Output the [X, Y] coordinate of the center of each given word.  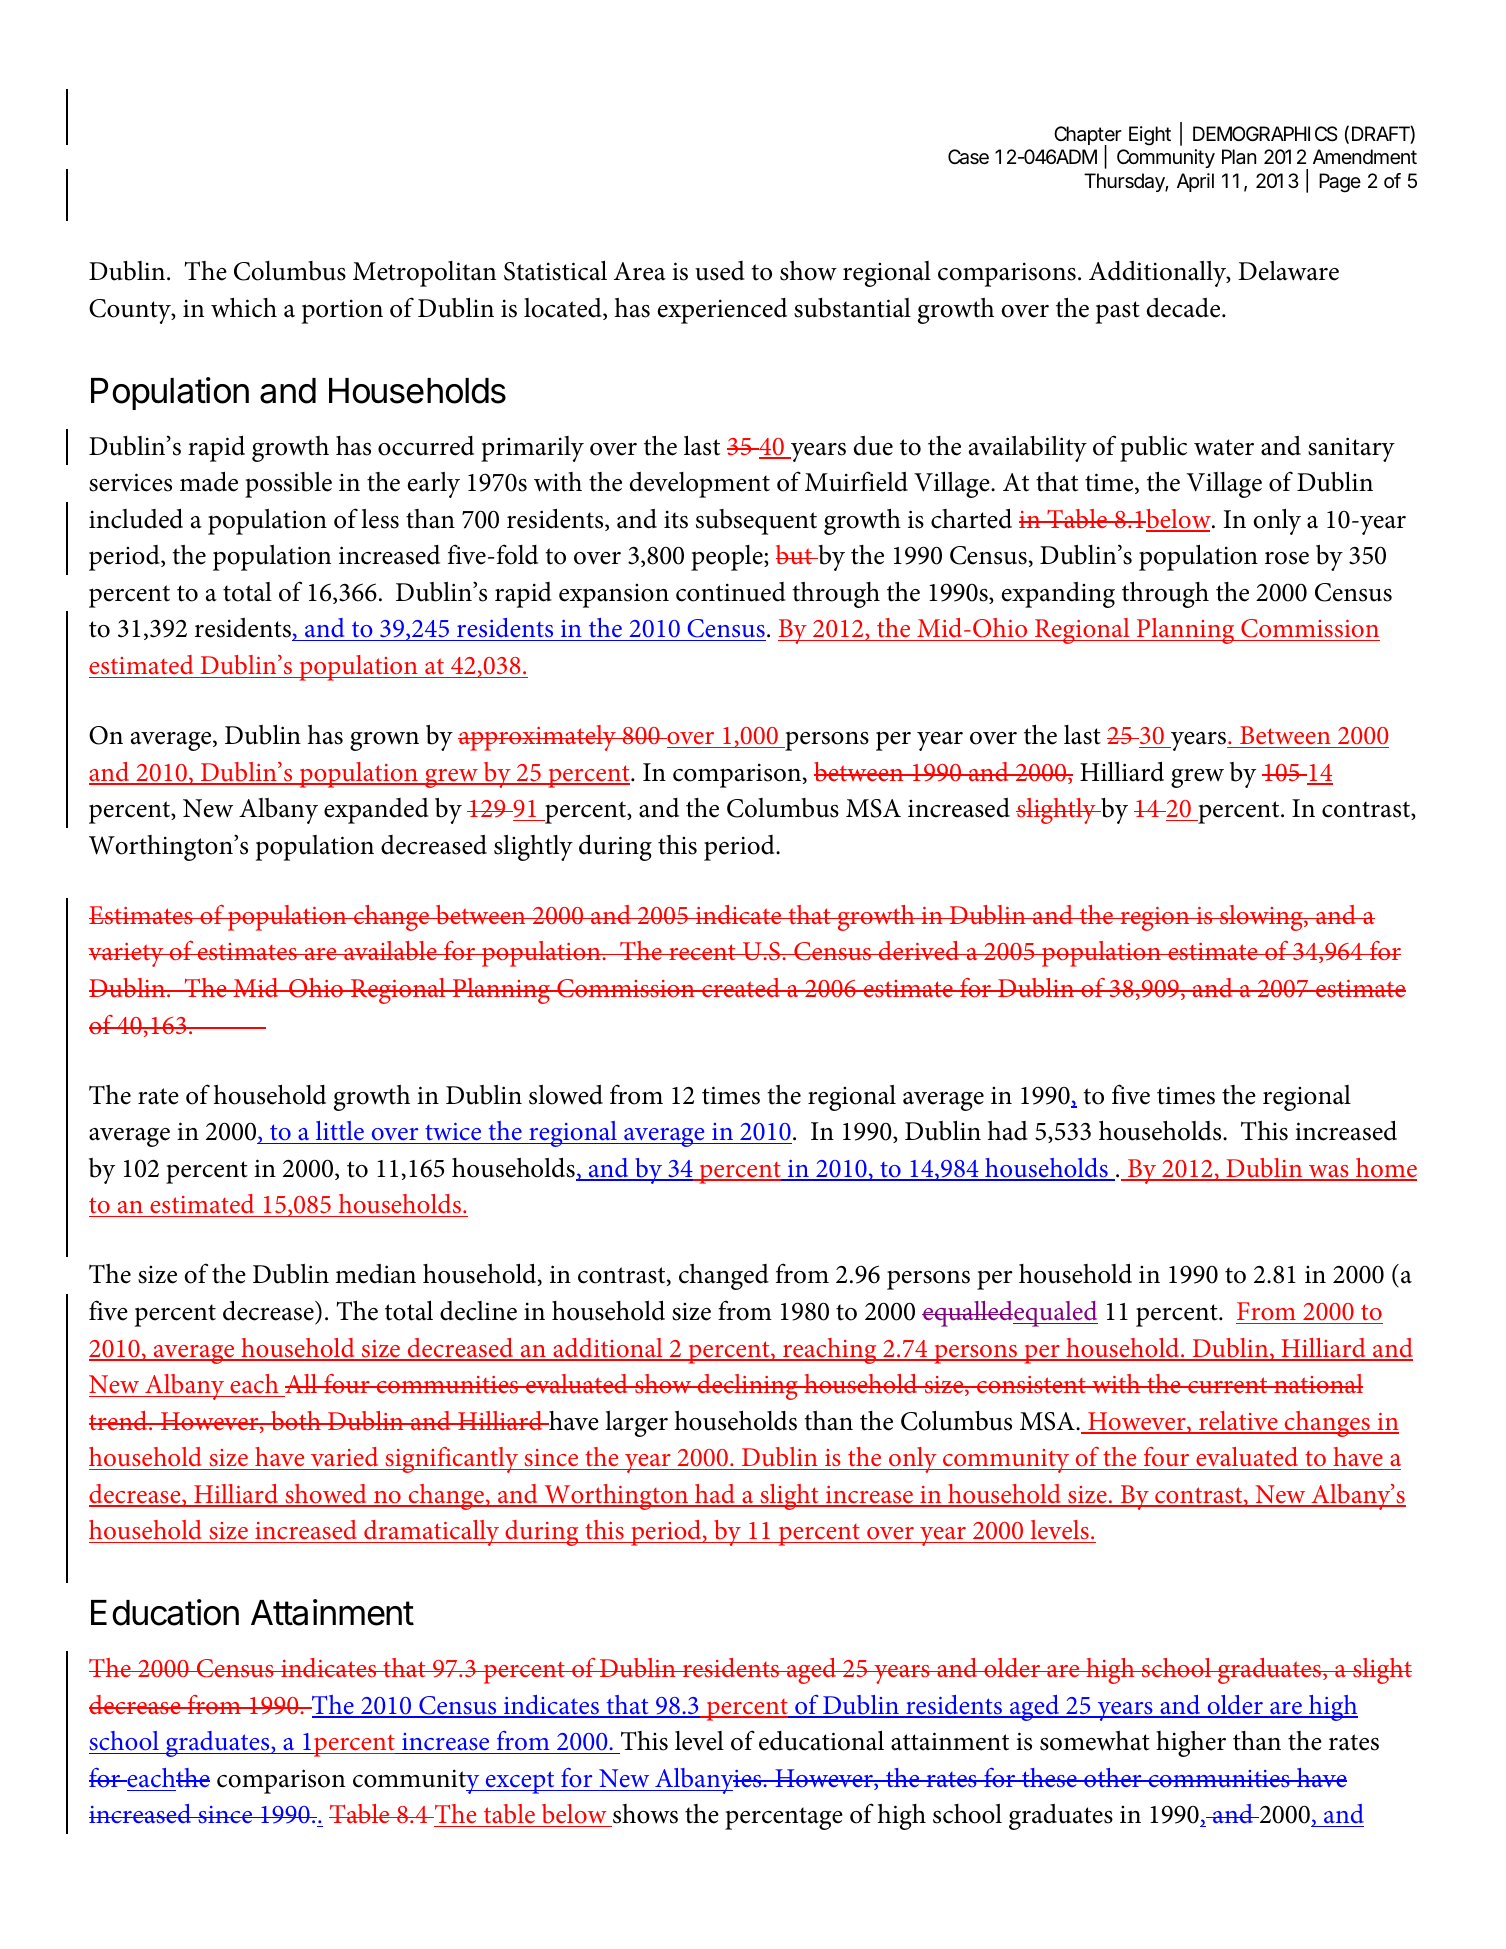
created [741, 987]
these [1049, 1778]
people [728, 558]
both [296, 1421]
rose [1287, 558]
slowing [1261, 918]
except [520, 1782]
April [1195, 182]
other [1113, 1778]
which [244, 307]
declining [747, 1387]
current [1228, 1385]
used [720, 271]
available [390, 950]
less [380, 519]
